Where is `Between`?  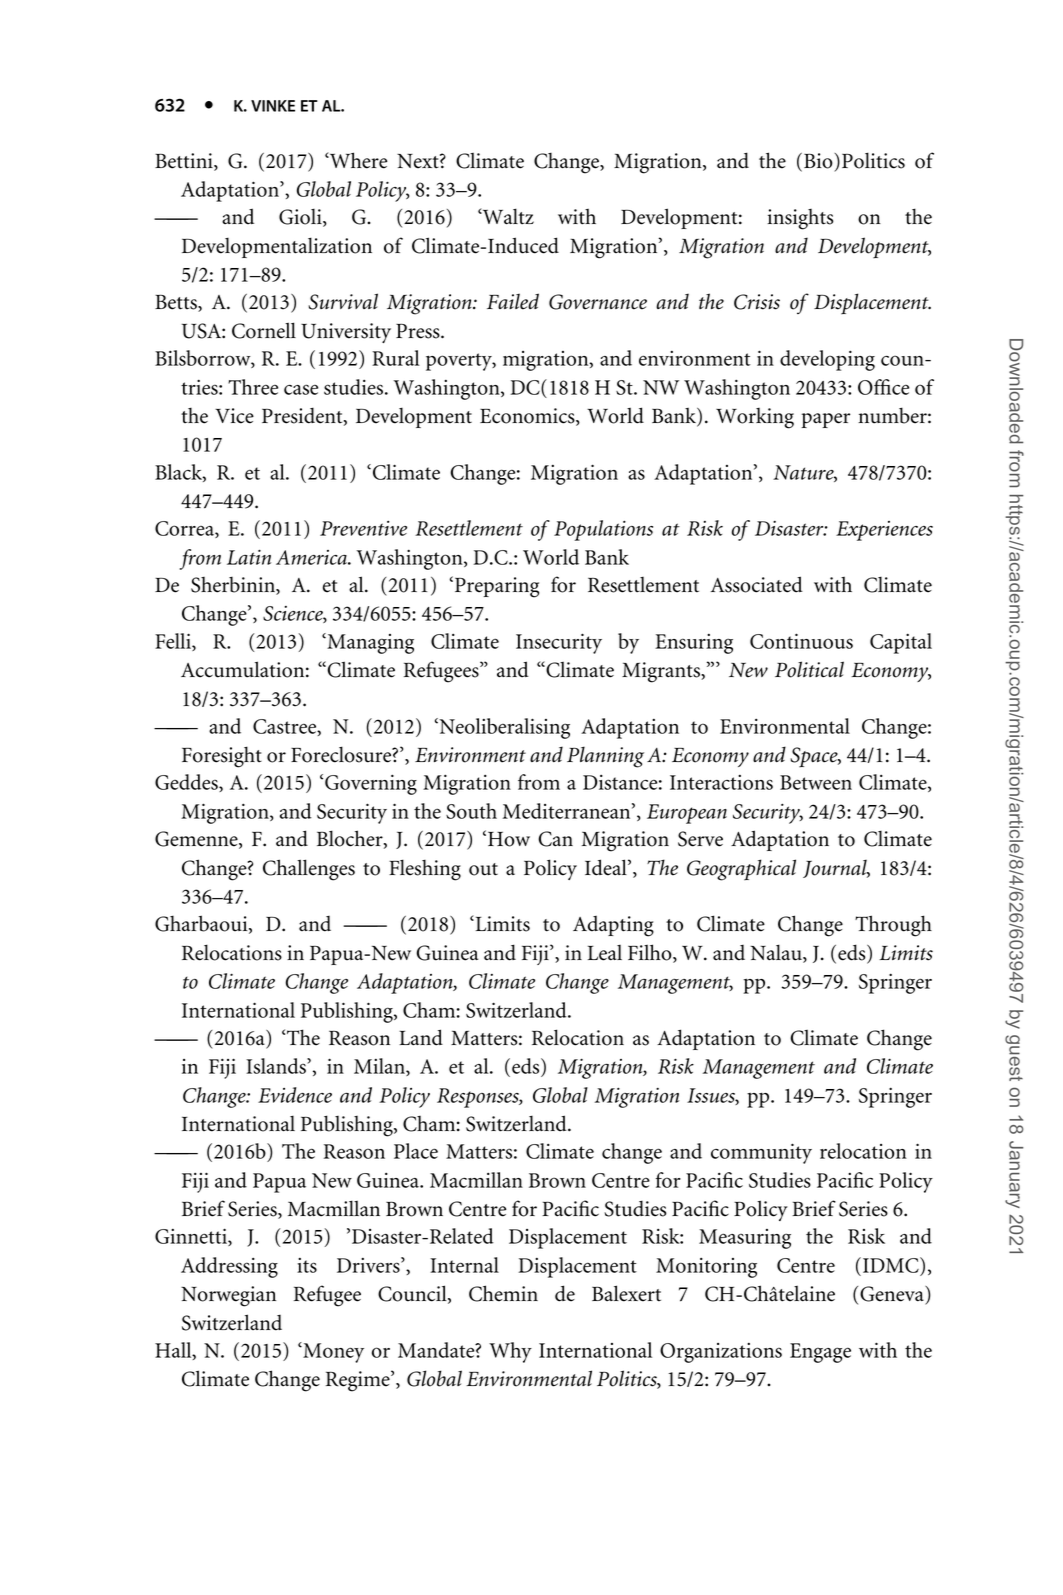 Between is located at coordinates (816, 782).
